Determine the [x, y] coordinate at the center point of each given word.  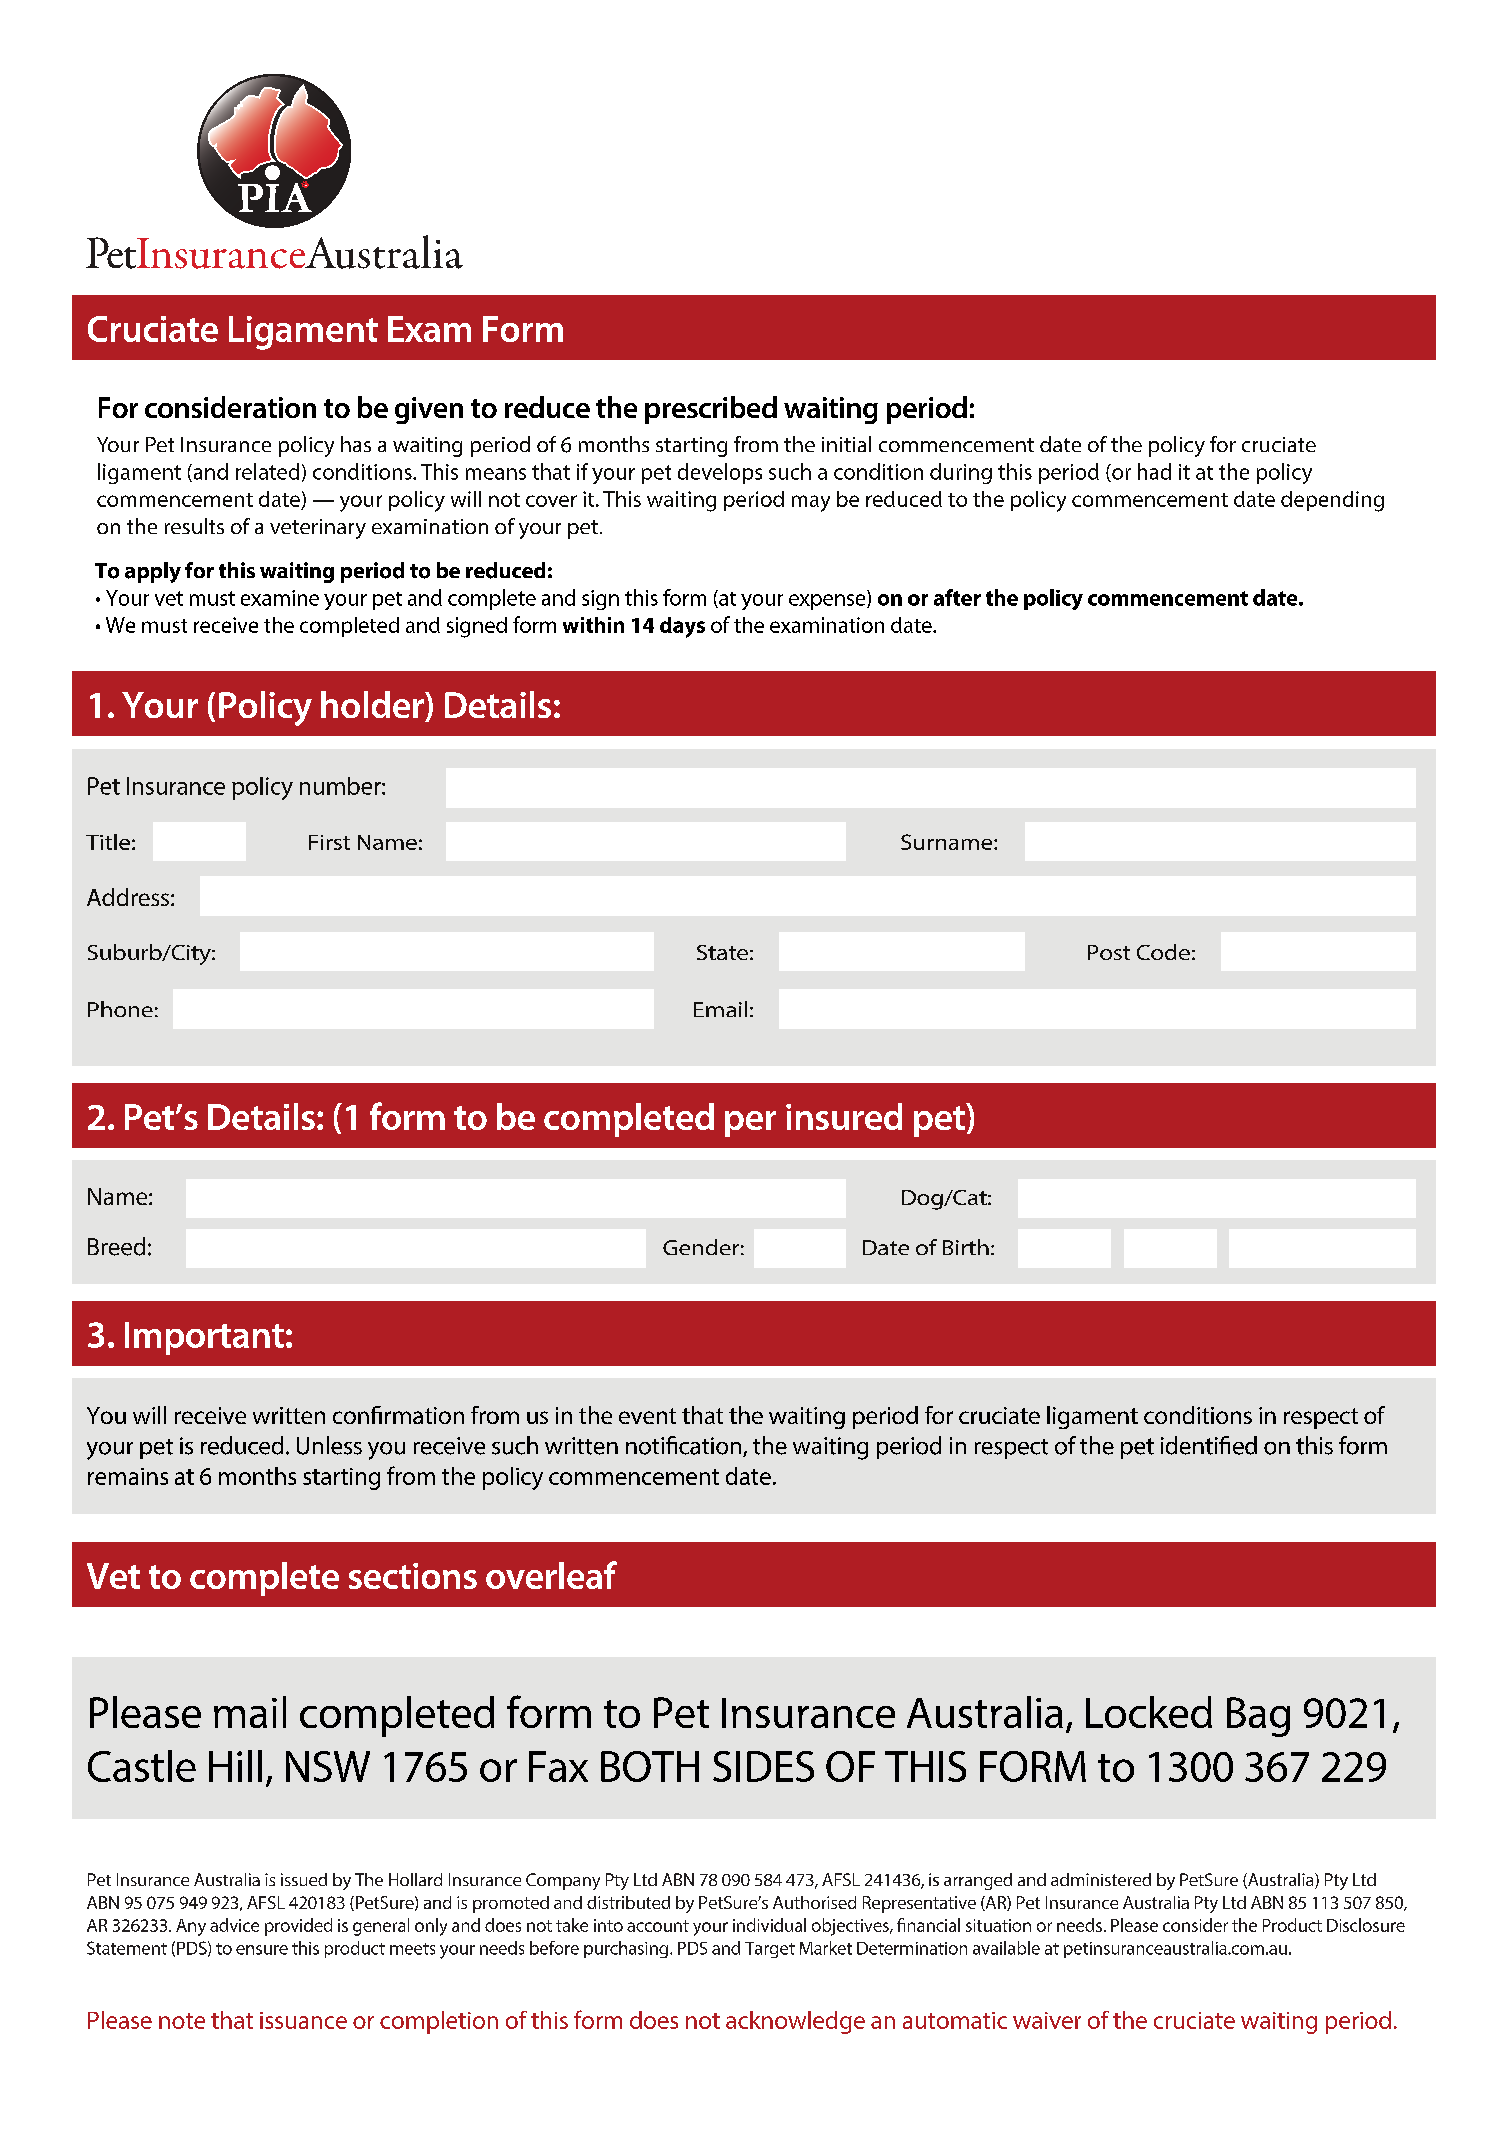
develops [720, 473]
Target [770, 1950]
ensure [262, 1950]
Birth [966, 1247]
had [1154, 471]
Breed [116, 1246]
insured [844, 1116]
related [267, 471]
